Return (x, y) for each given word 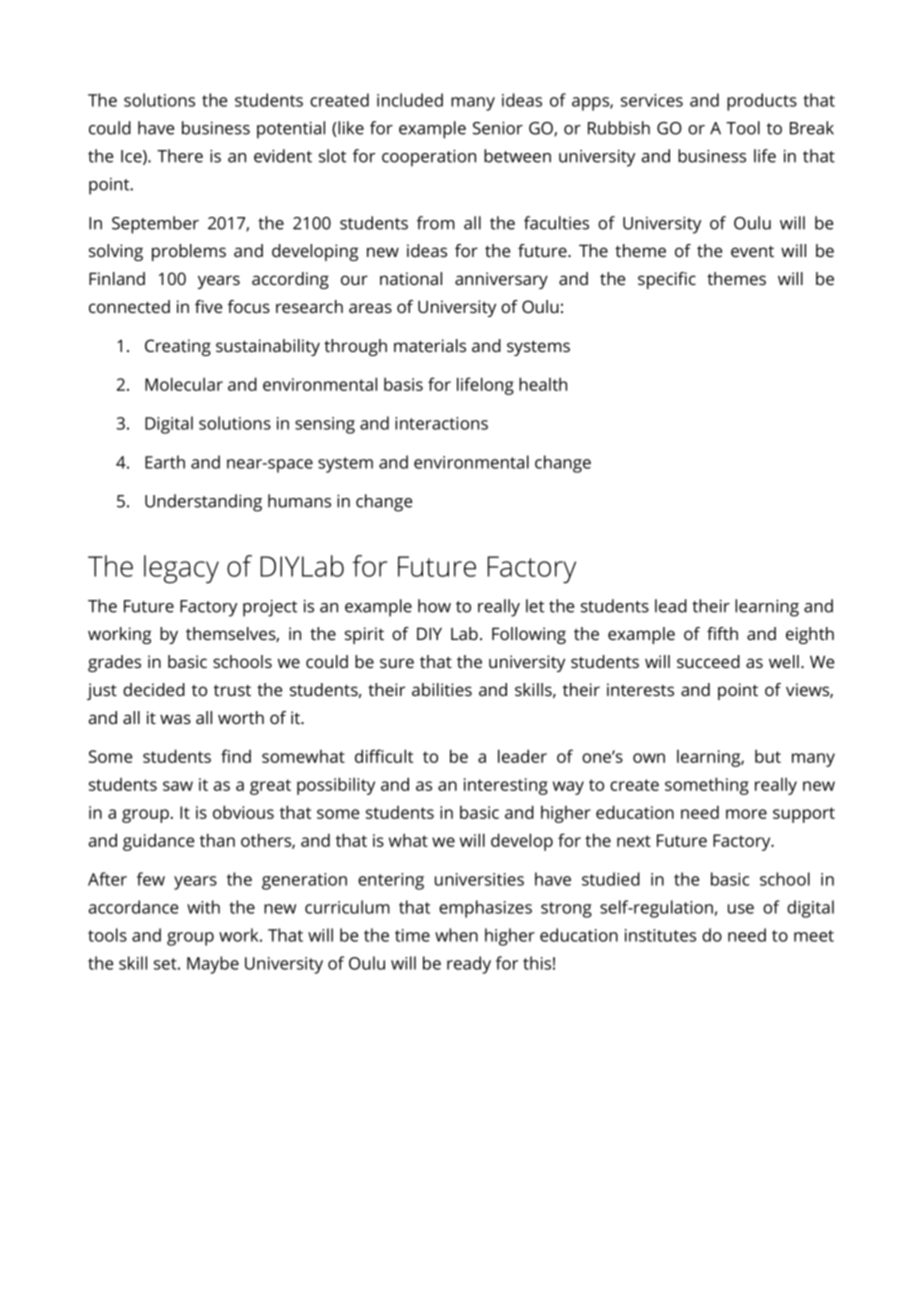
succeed (708, 661)
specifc (667, 280)
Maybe (213, 965)
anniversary (501, 280)
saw (178, 786)
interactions (441, 423)
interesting (506, 786)
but (768, 756)
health (543, 384)
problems (189, 252)
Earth (165, 462)
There (180, 156)
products (762, 102)
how (434, 606)
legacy (181, 569)
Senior (498, 128)
